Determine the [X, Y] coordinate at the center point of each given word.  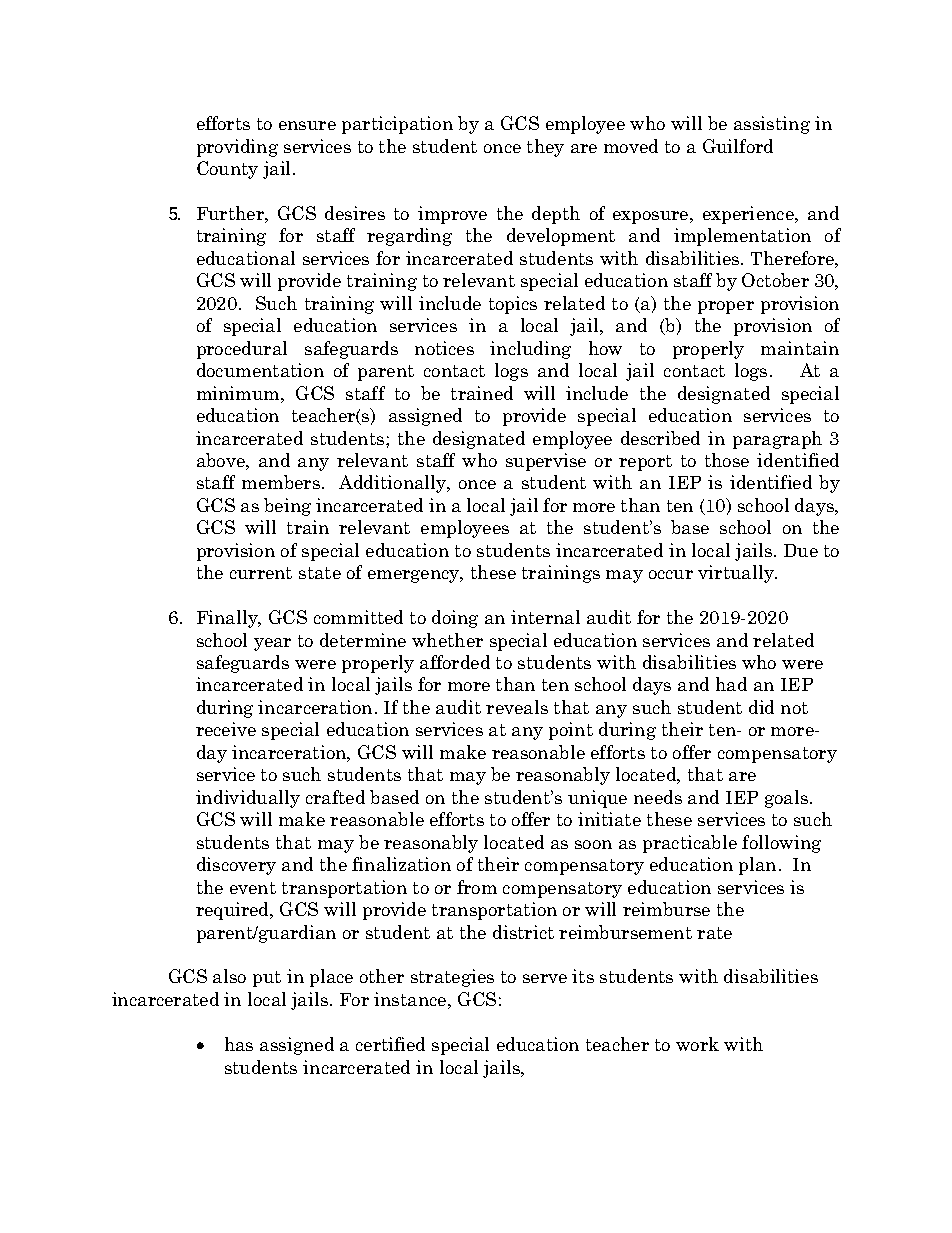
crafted [335, 797]
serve [545, 978]
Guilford [738, 146]
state [320, 573]
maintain [800, 348]
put [267, 979]
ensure [307, 125]
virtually [737, 574]
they [545, 148]
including [530, 350]
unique [597, 799]
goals [786, 799]
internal [545, 617]
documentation [260, 370]
